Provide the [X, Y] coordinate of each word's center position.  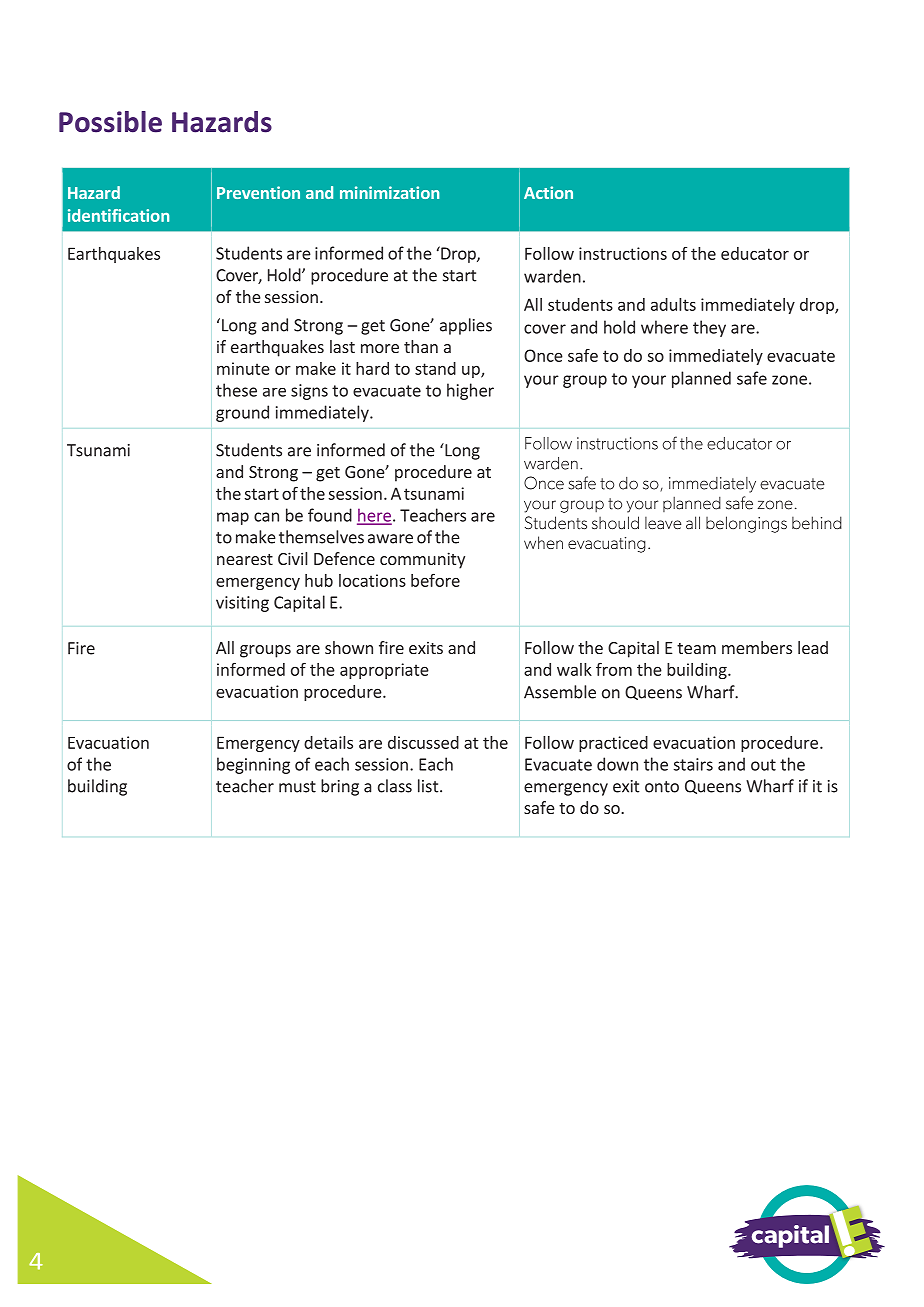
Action [548, 192]
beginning [253, 765]
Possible [110, 122]
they [709, 328]
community [422, 560]
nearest [245, 559]
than [421, 346]
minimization [389, 192]
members [757, 647]
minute [243, 368]
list [428, 786]
